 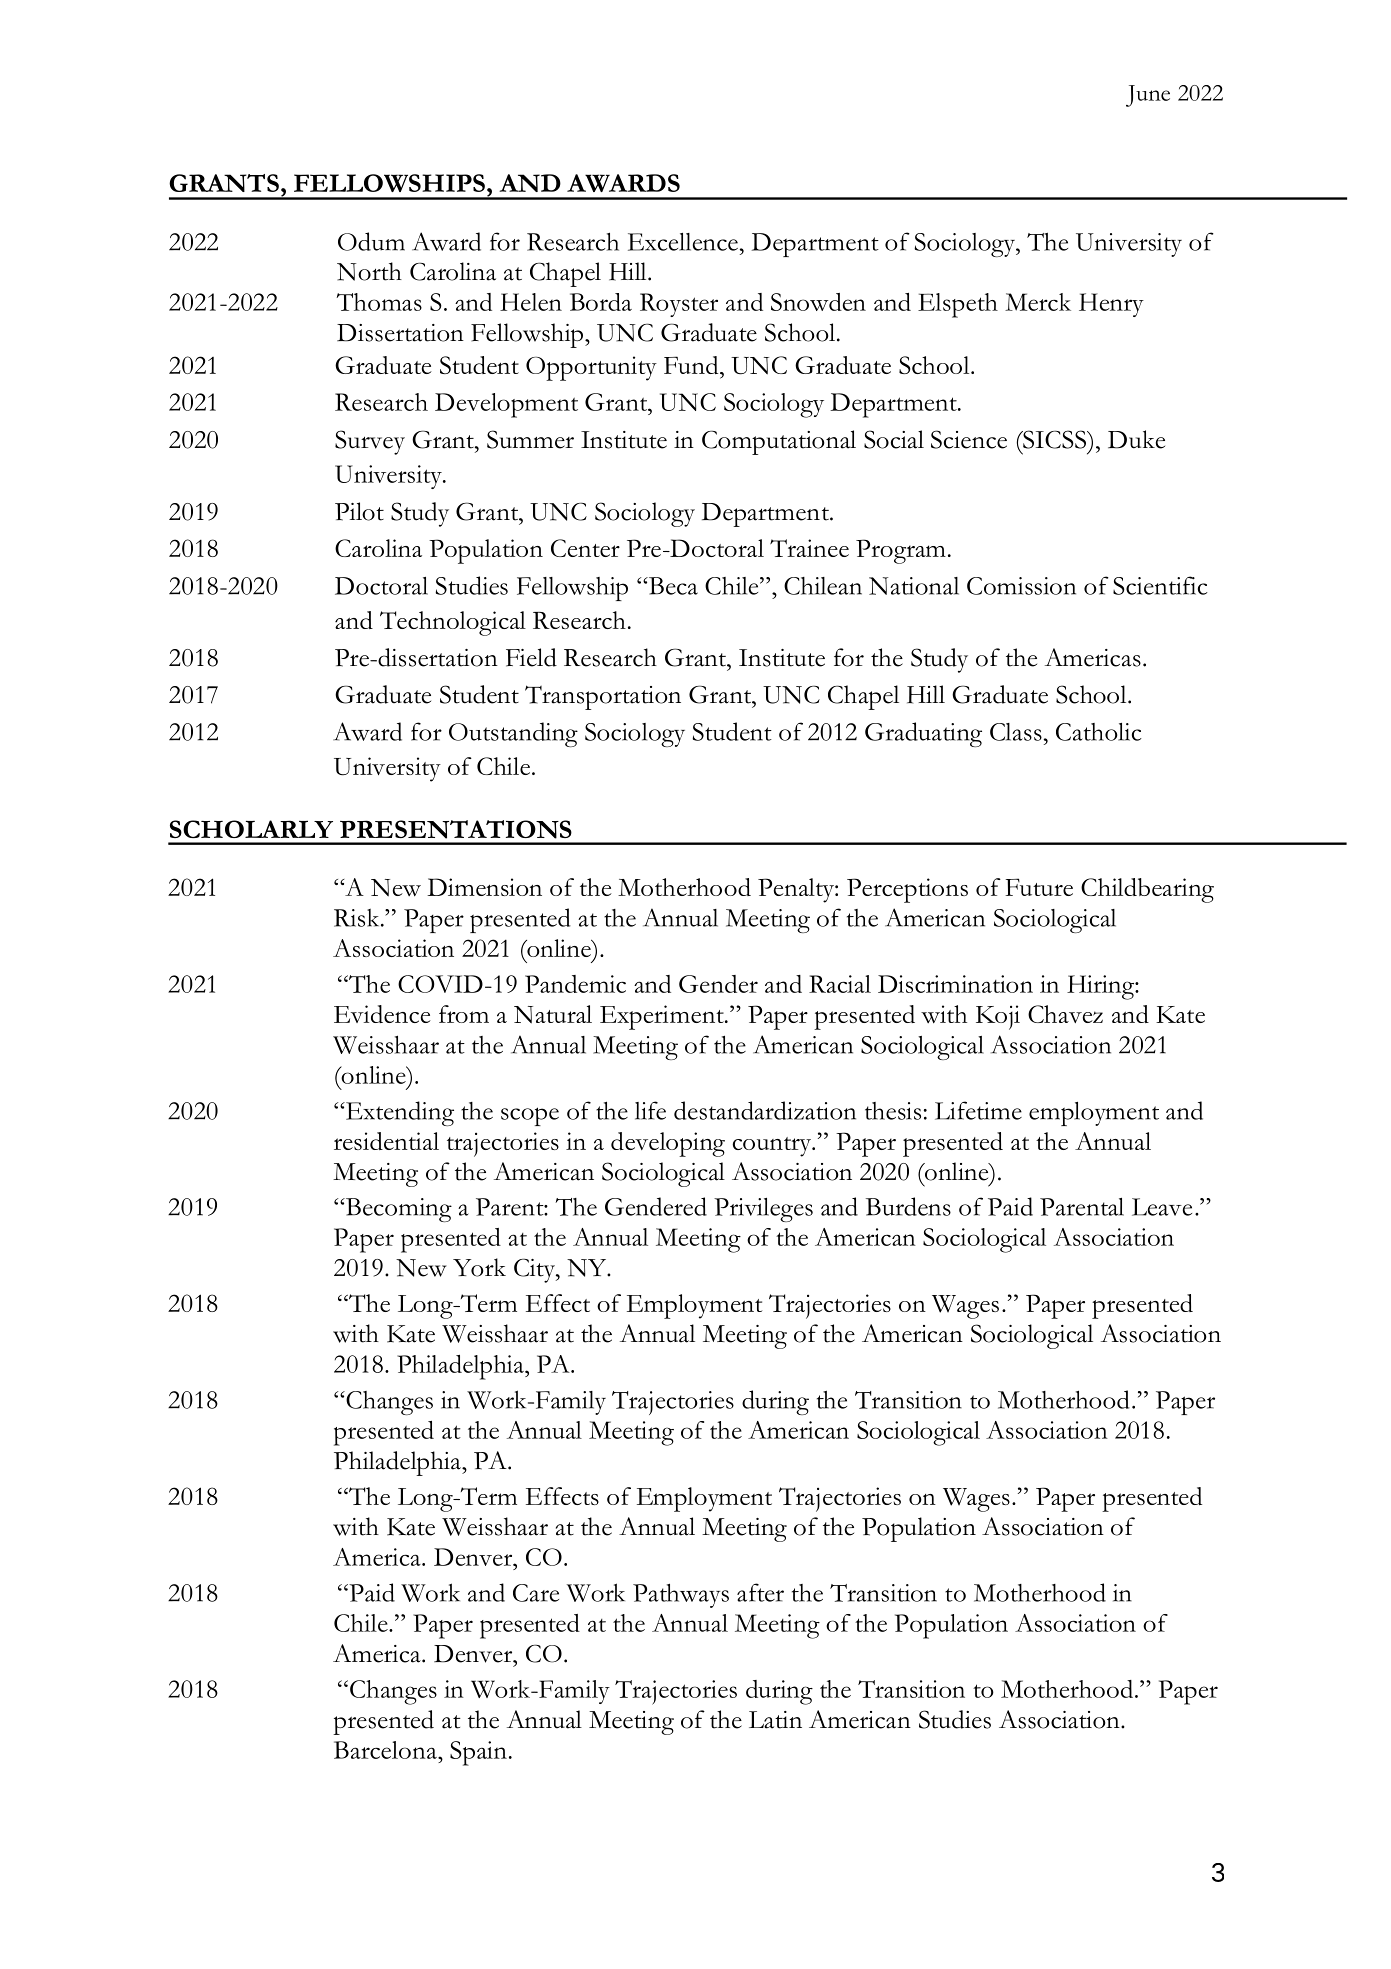 I want to click on June, so click(x=1148, y=96).
